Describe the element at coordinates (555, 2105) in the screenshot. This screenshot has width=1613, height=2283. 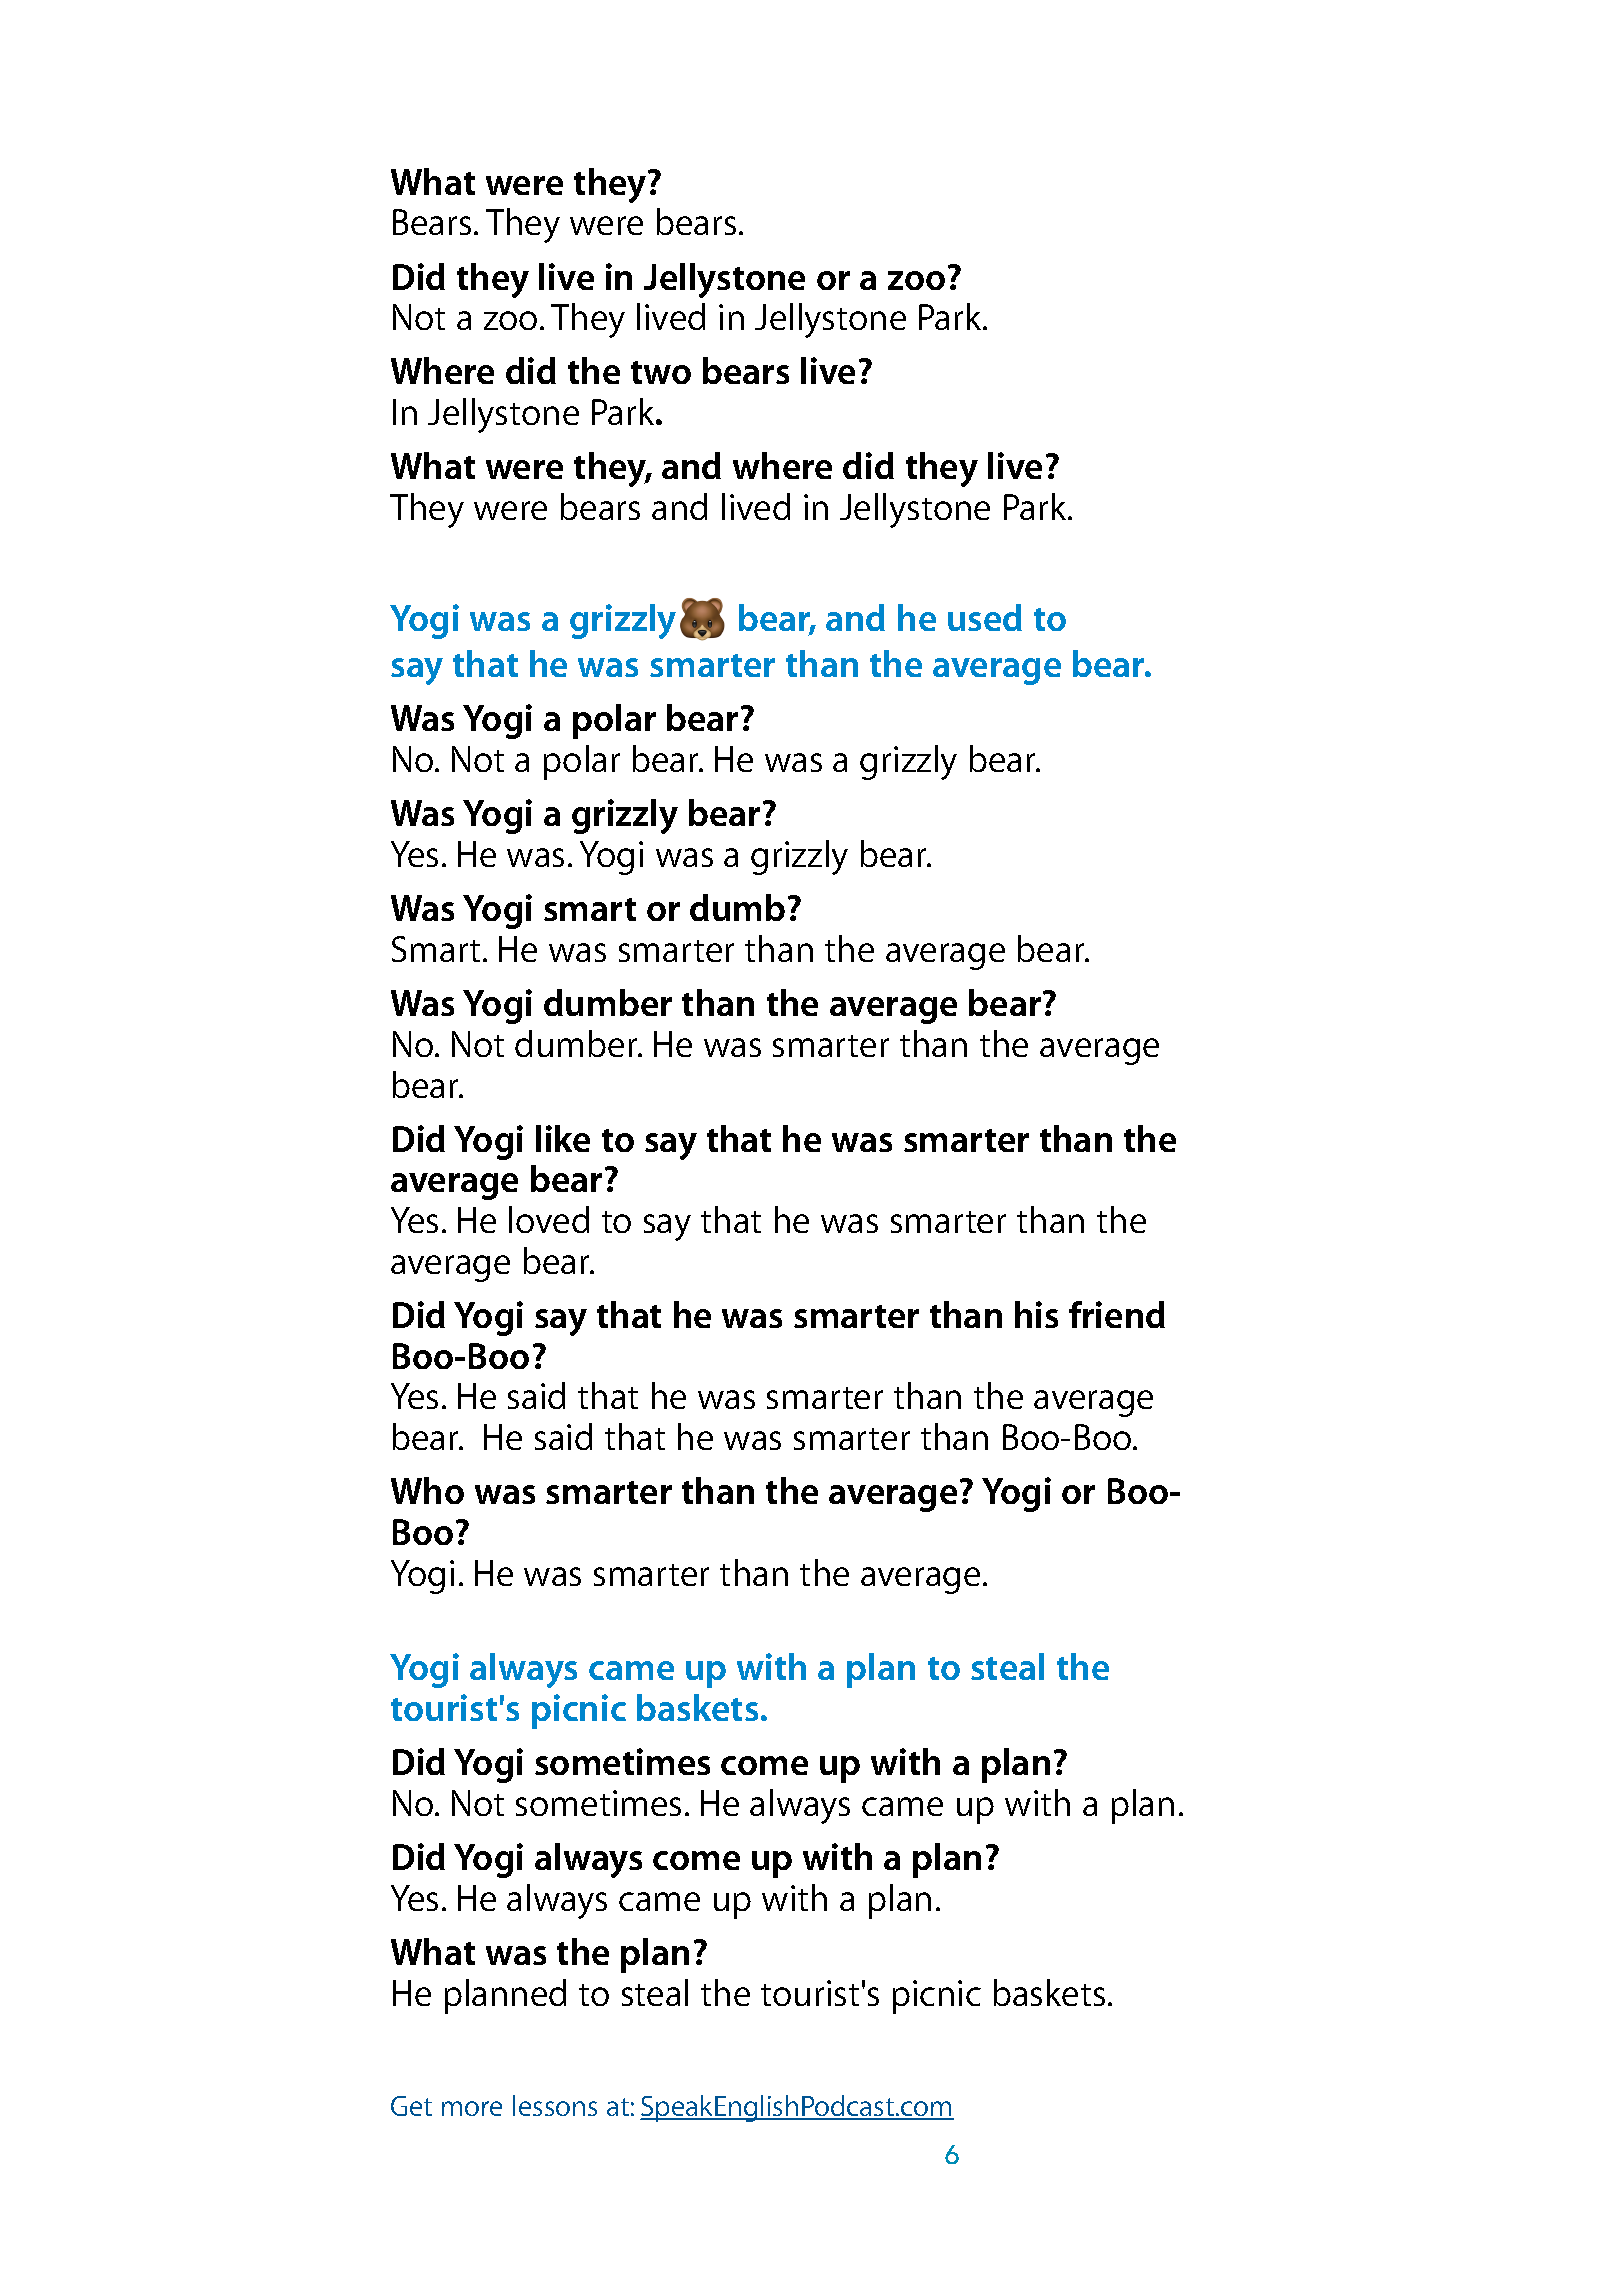
I see `lessons` at that location.
